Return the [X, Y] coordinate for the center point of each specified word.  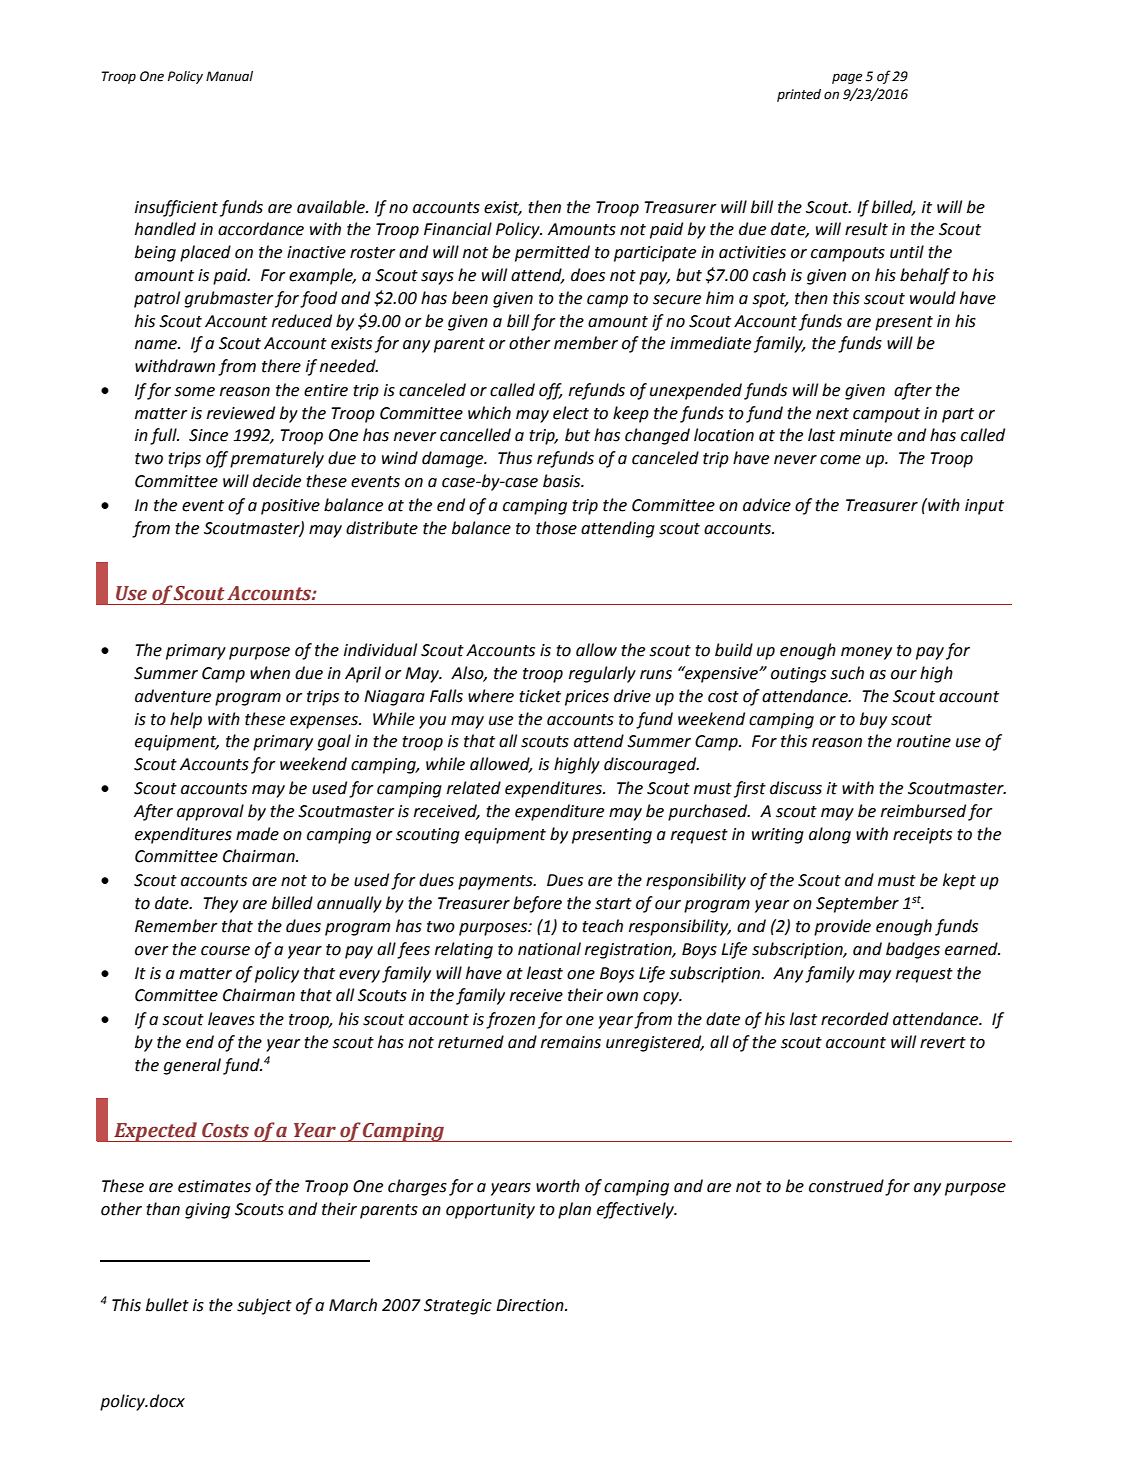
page [847, 78]
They [220, 904]
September [857, 904]
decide [277, 481]
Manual [229, 76]
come [840, 460]
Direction [531, 1305]
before [537, 904]
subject [264, 1306]
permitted [552, 253]
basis [563, 481]
